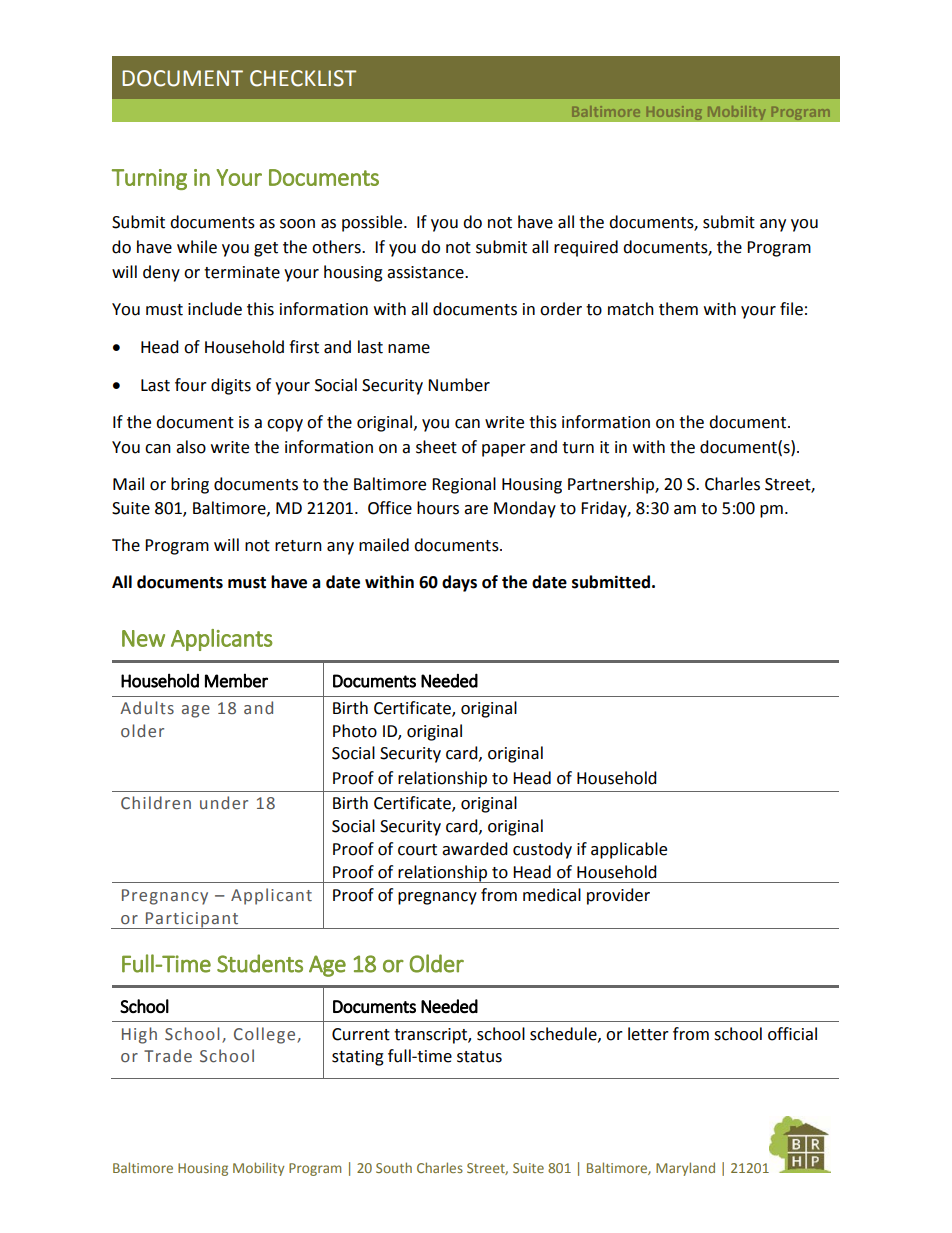  Describe the element at coordinates (586, 248) in the screenshot. I see `required` at that location.
